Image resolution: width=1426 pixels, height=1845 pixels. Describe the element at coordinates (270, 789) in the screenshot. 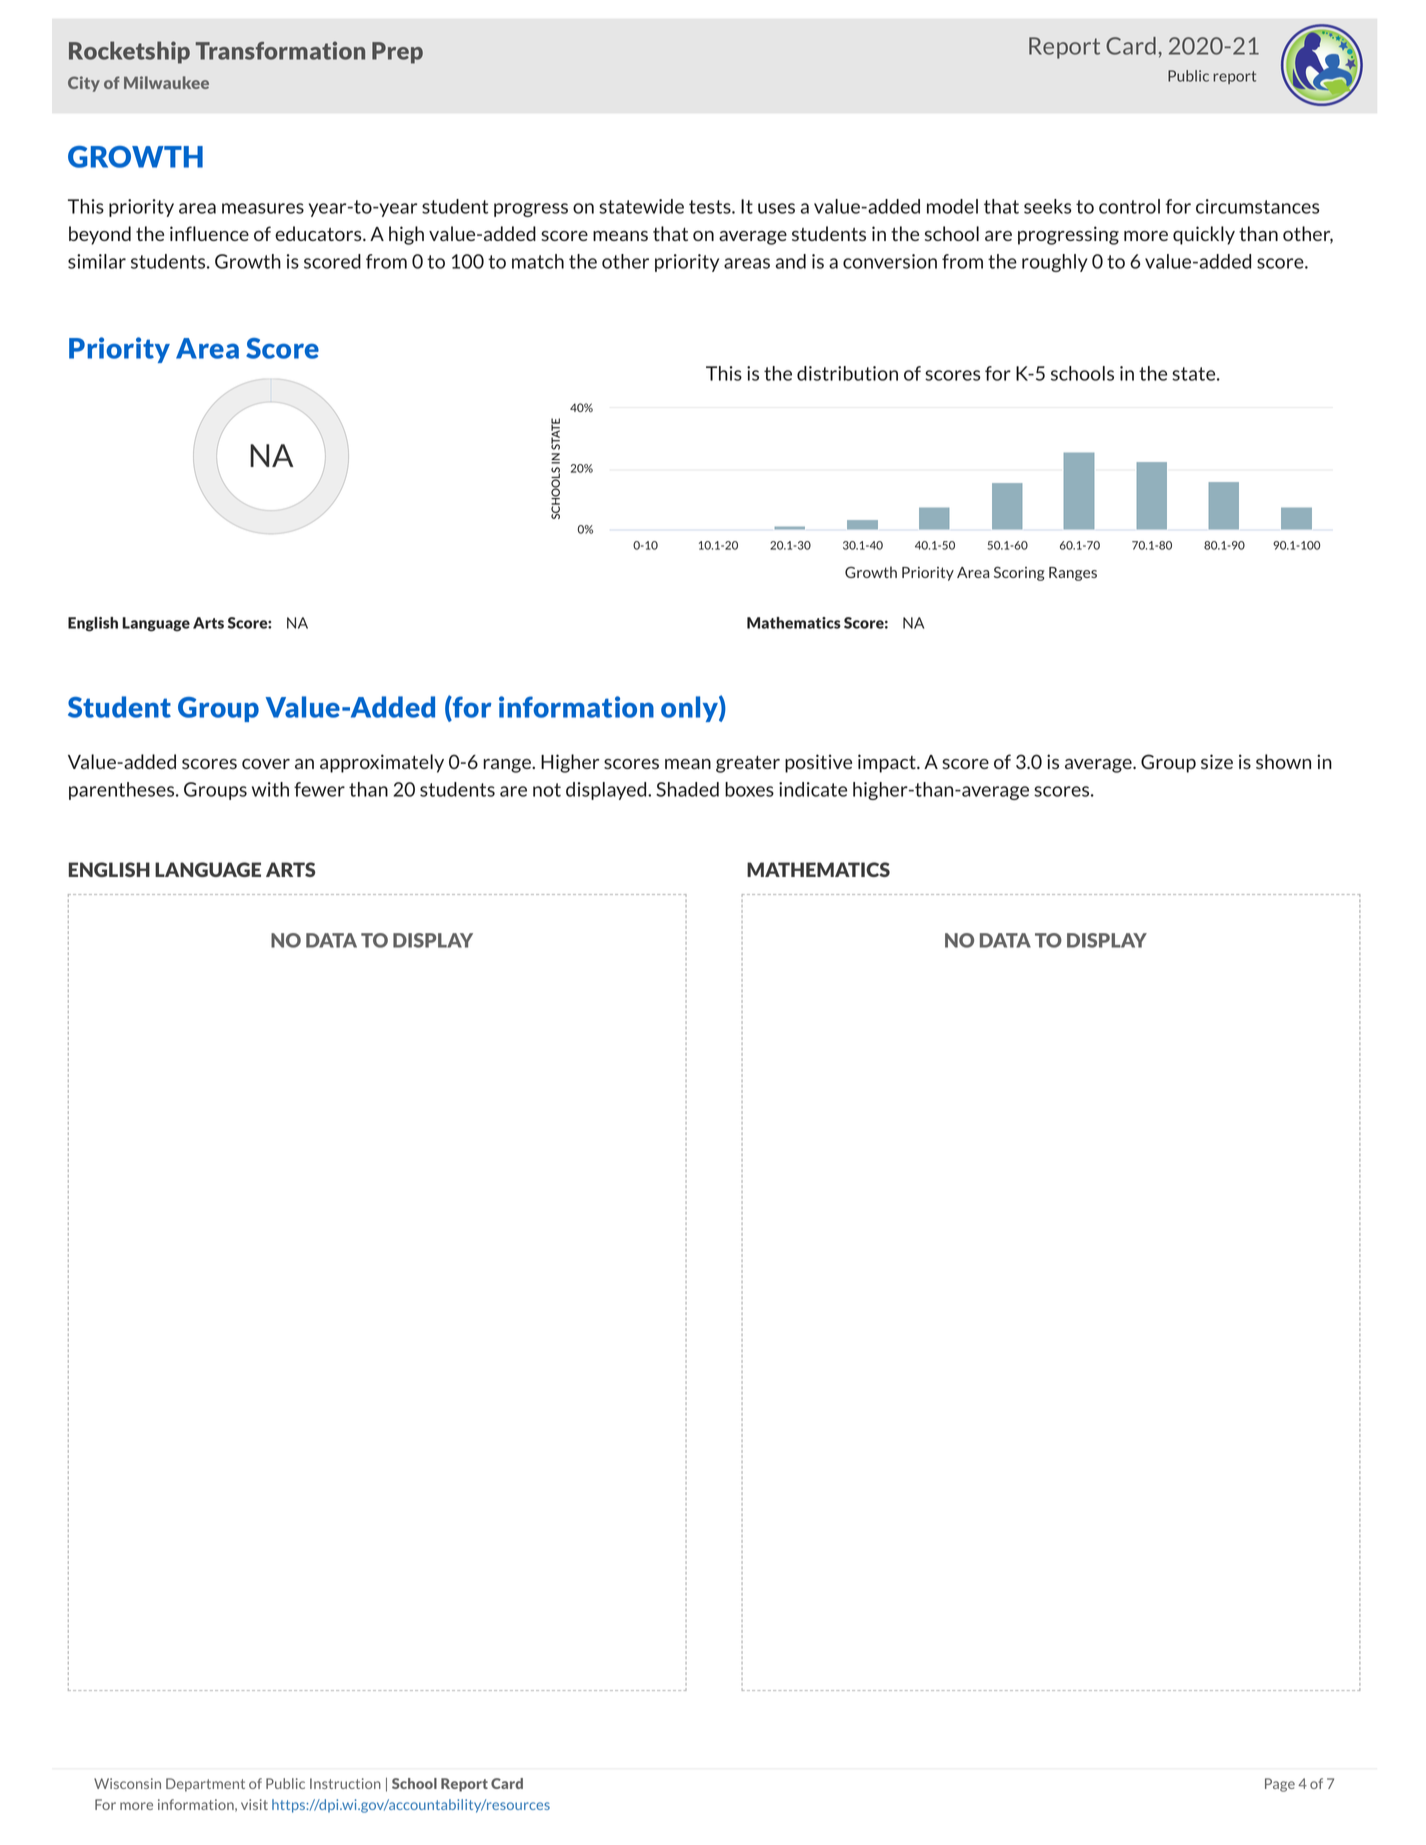

I see `with` at that location.
